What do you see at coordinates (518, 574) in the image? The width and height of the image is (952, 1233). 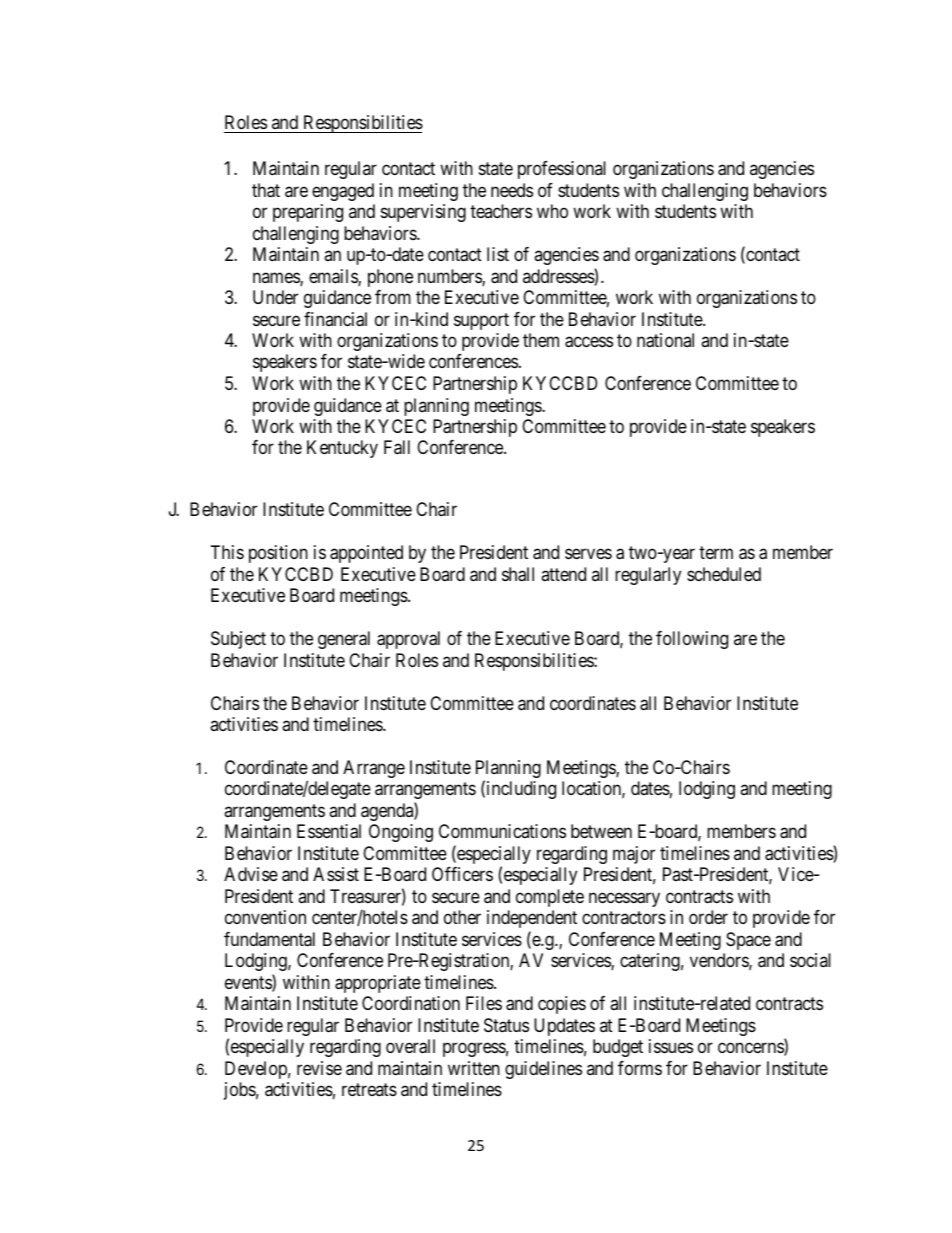 I see `shall` at bounding box center [518, 574].
